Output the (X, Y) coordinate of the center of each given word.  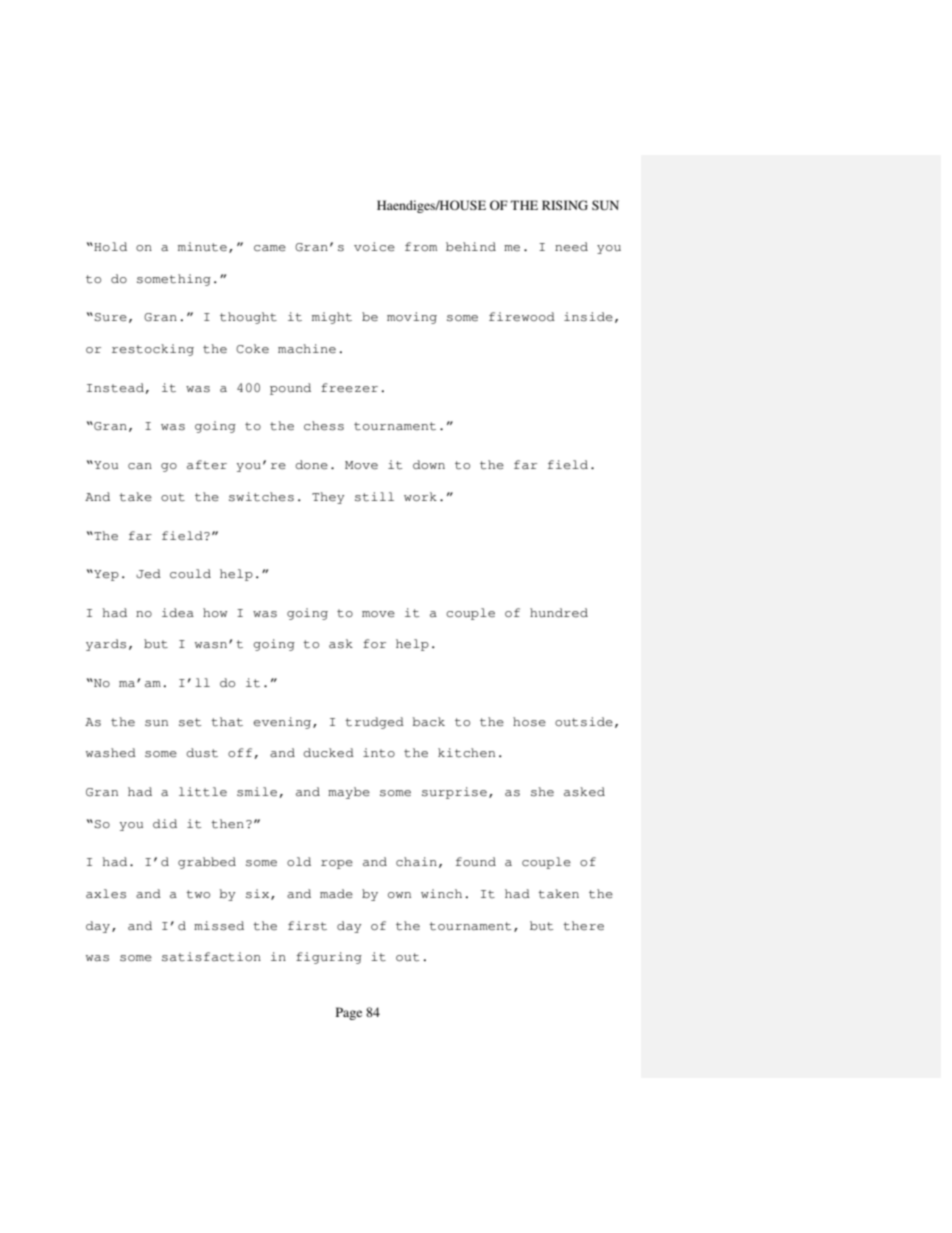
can (140, 466)
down (429, 464)
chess (324, 426)
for (374, 643)
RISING (565, 205)
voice (374, 247)
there (583, 926)
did (165, 823)
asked (584, 792)
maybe (349, 793)
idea (178, 612)
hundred (559, 612)
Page (349, 1013)
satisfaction (211, 957)
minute (202, 247)
